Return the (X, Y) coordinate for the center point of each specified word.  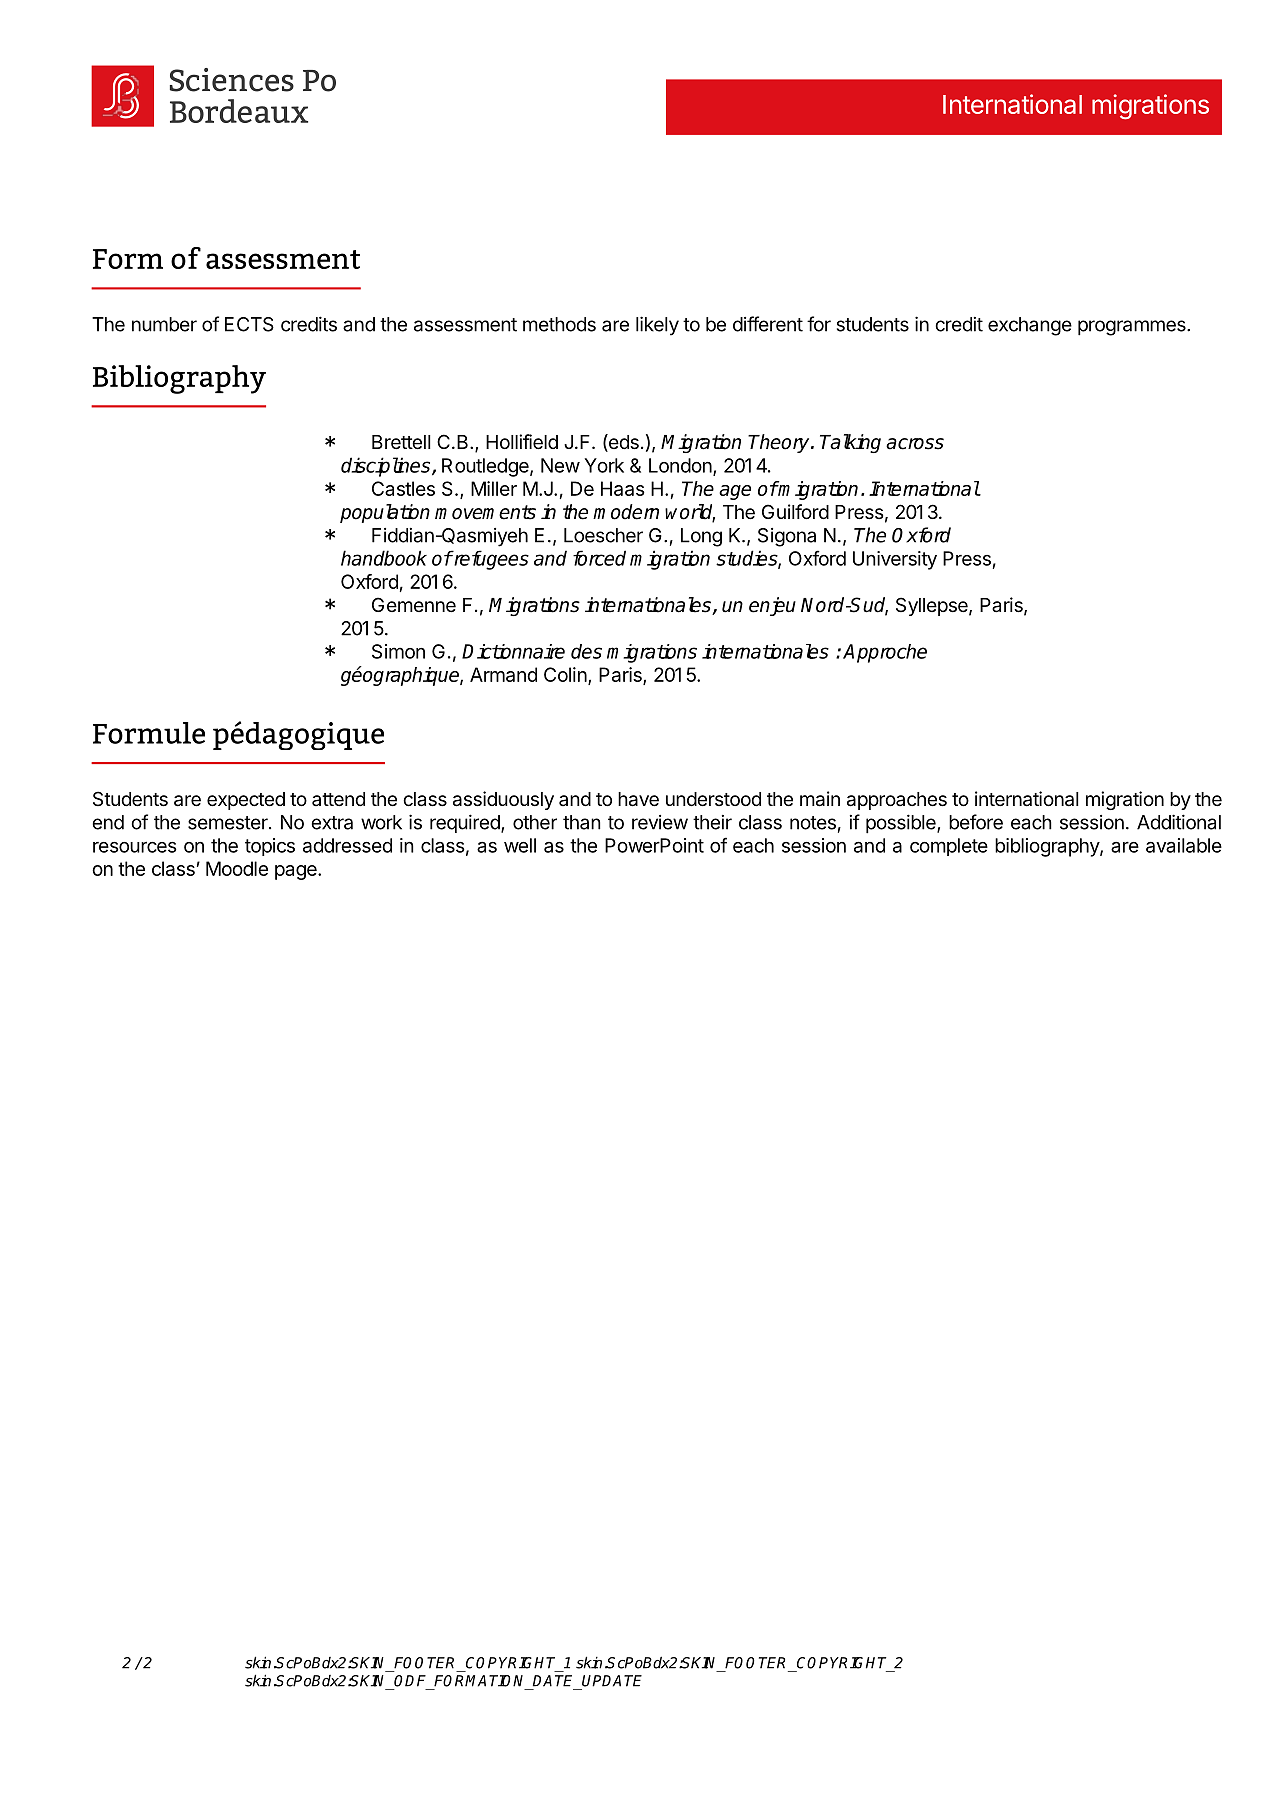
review (660, 822)
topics (270, 847)
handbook (384, 558)
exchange (1030, 326)
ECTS (249, 324)
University (895, 560)
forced (599, 558)
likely (657, 326)
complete (949, 847)
